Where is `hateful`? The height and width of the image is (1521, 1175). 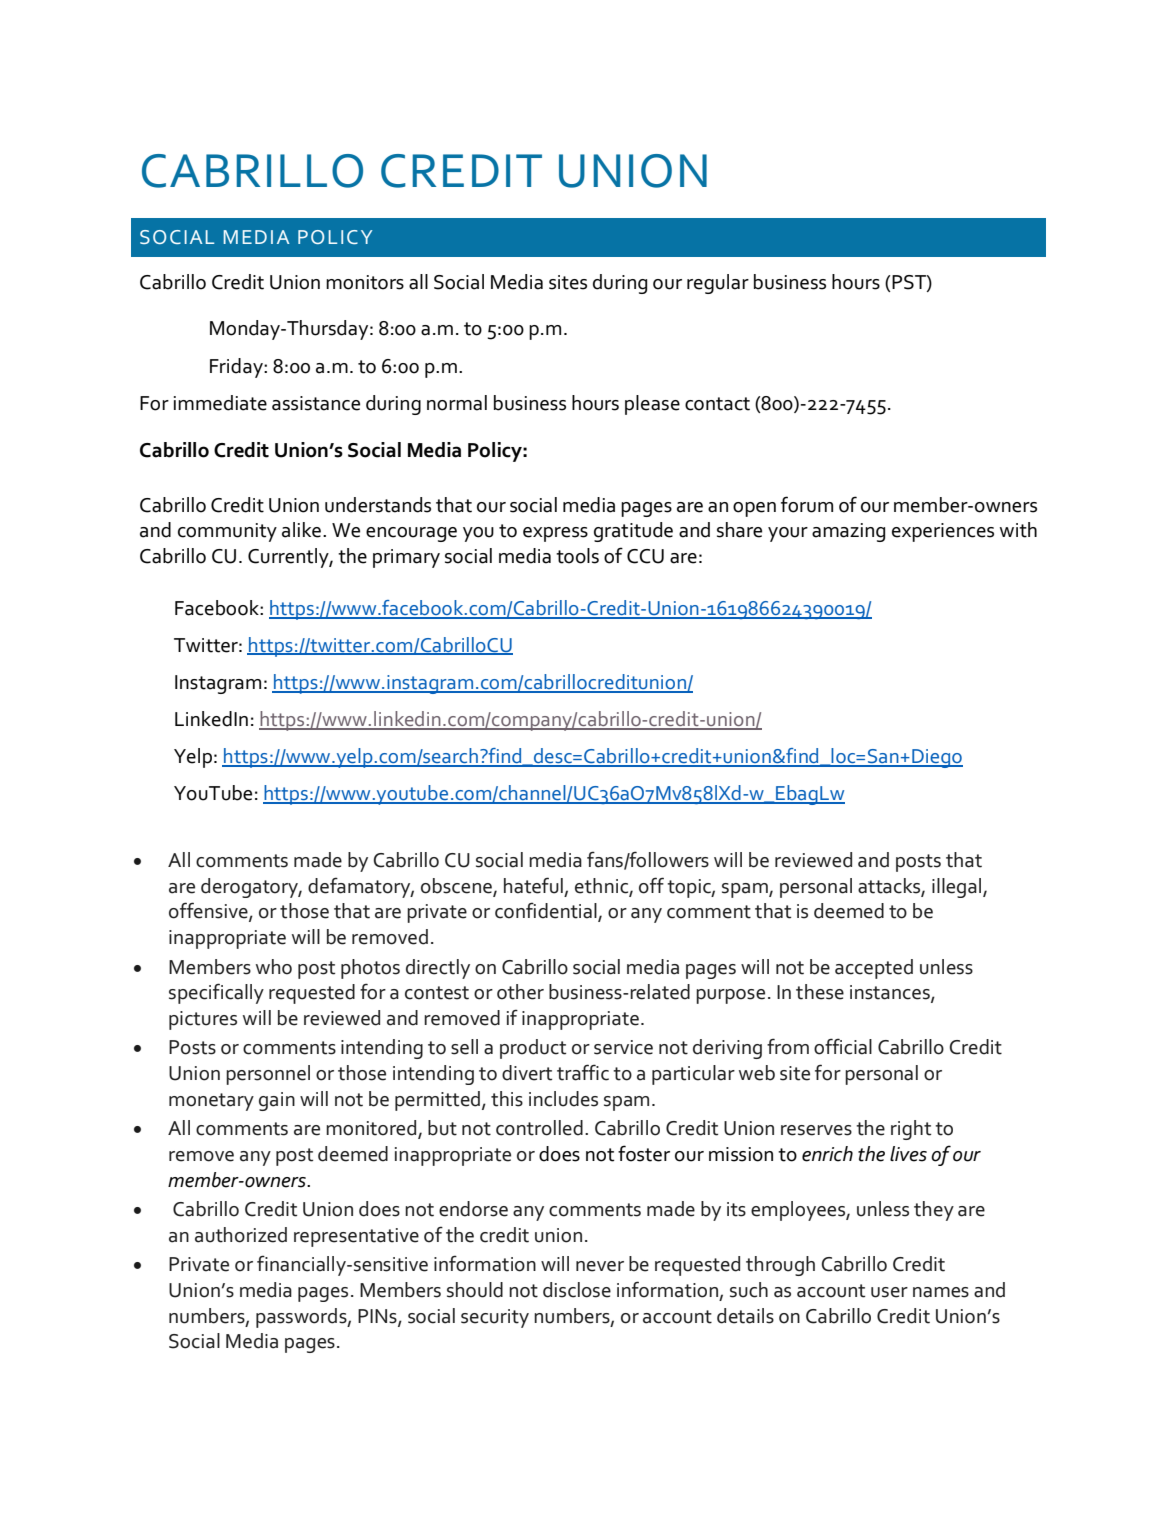 hateful is located at coordinates (533, 885).
